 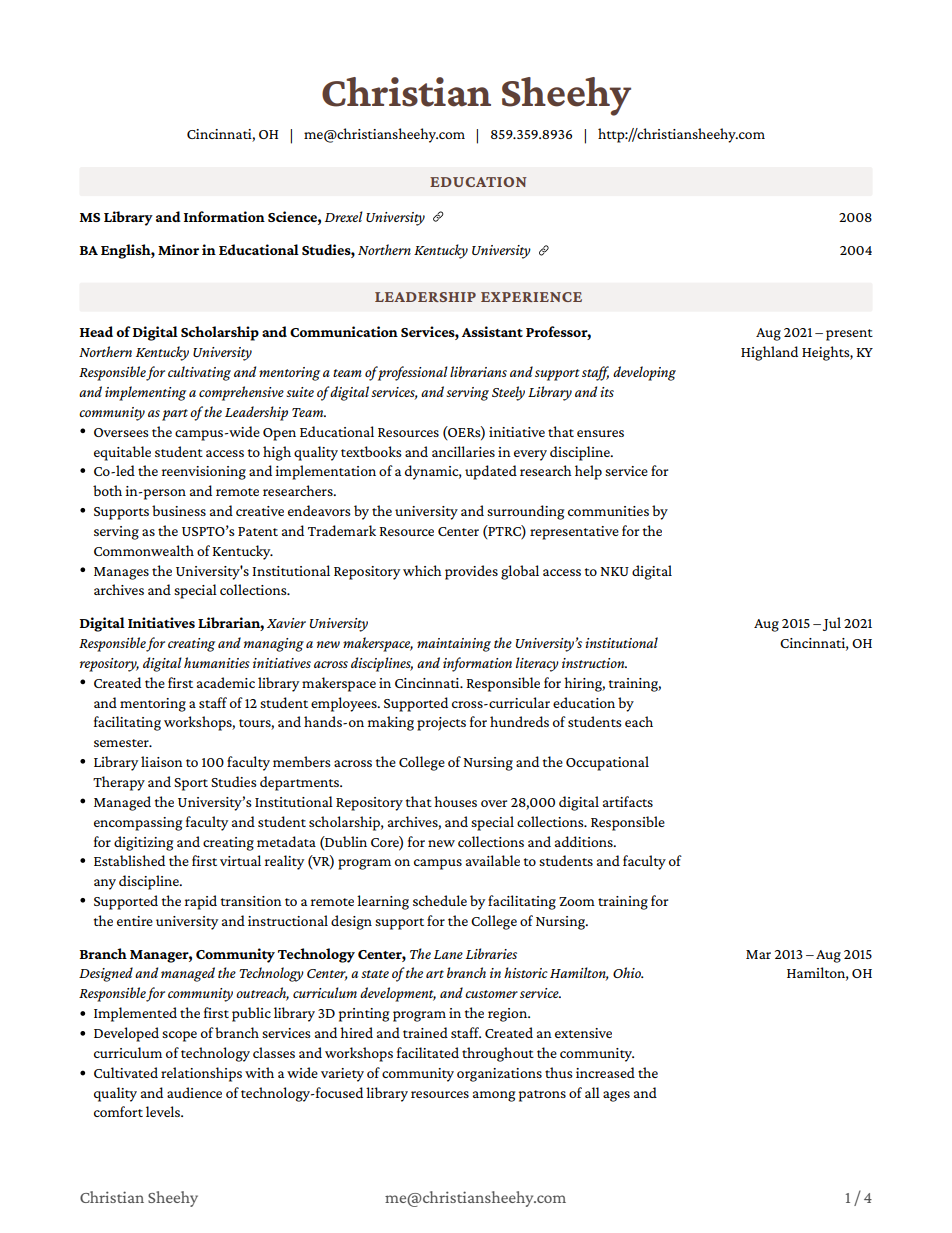 What do you see at coordinates (531, 297) in the screenshot?
I see `EXPERIENCE` at bounding box center [531, 297].
